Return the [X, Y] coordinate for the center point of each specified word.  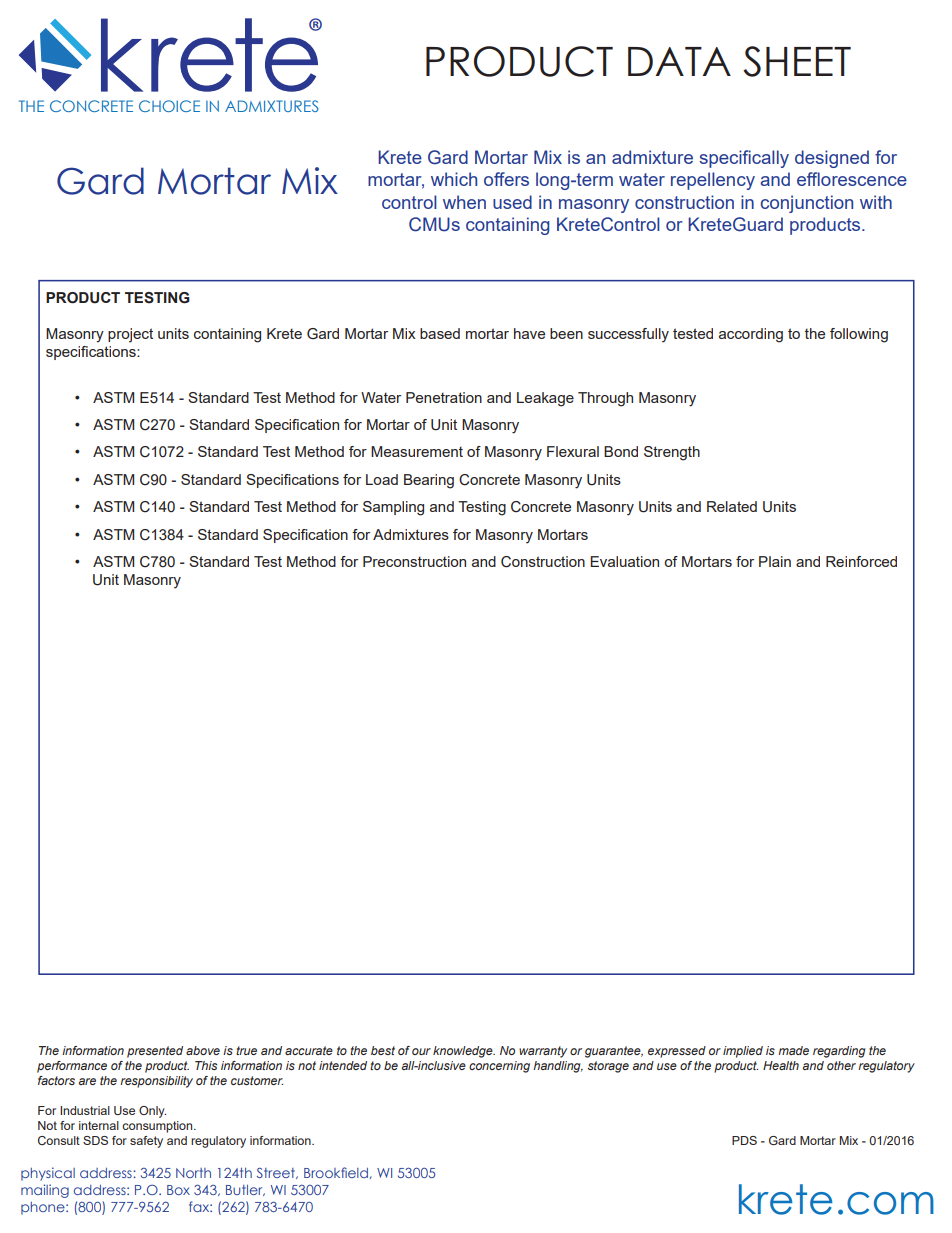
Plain [775, 561]
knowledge [464, 1052]
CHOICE [169, 106]
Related [732, 506]
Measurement [417, 451]
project [130, 335]
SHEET [797, 61]
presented [155, 1052]
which [454, 179]
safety [146, 1142]
